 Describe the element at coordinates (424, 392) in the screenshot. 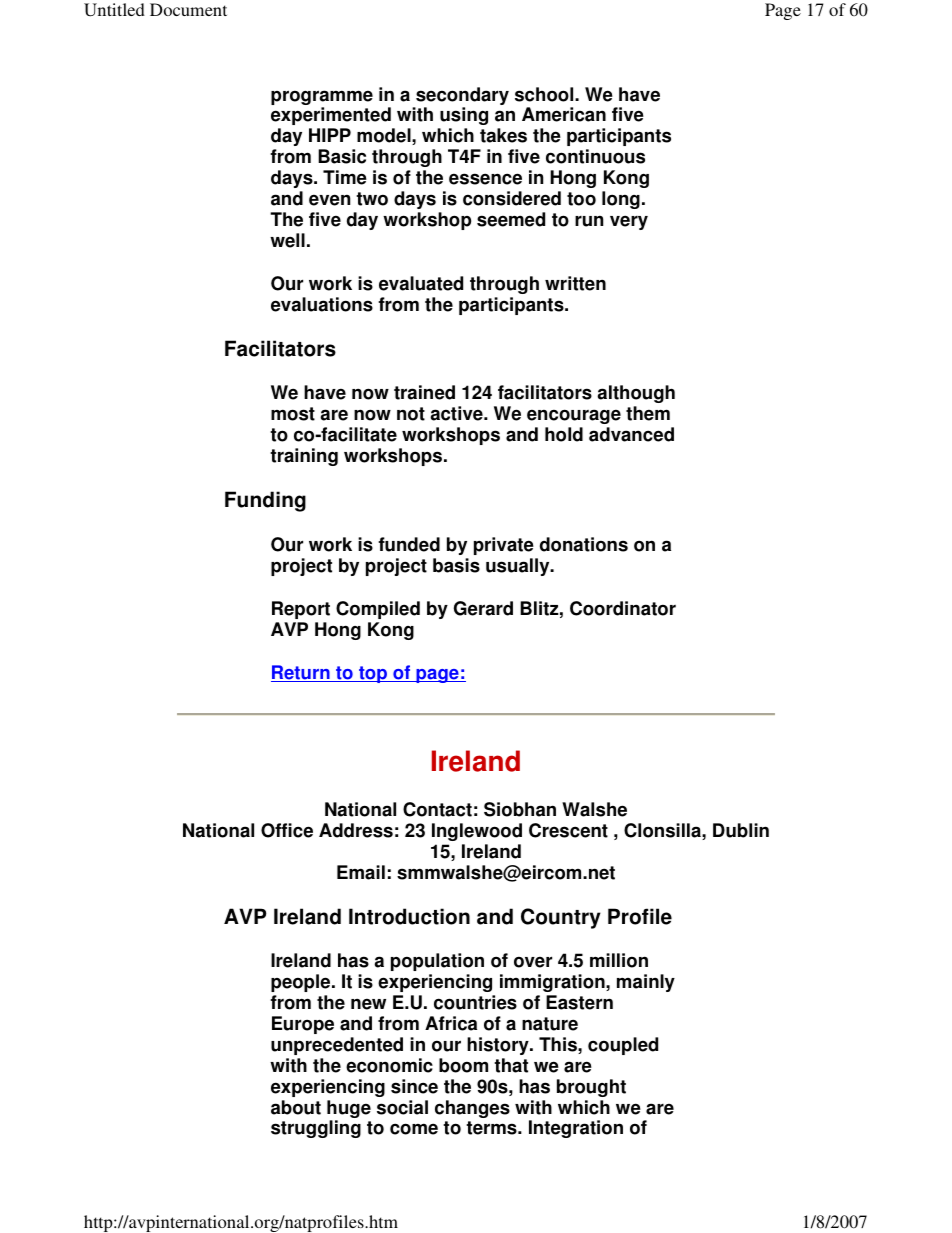

I see `trained` at that location.
